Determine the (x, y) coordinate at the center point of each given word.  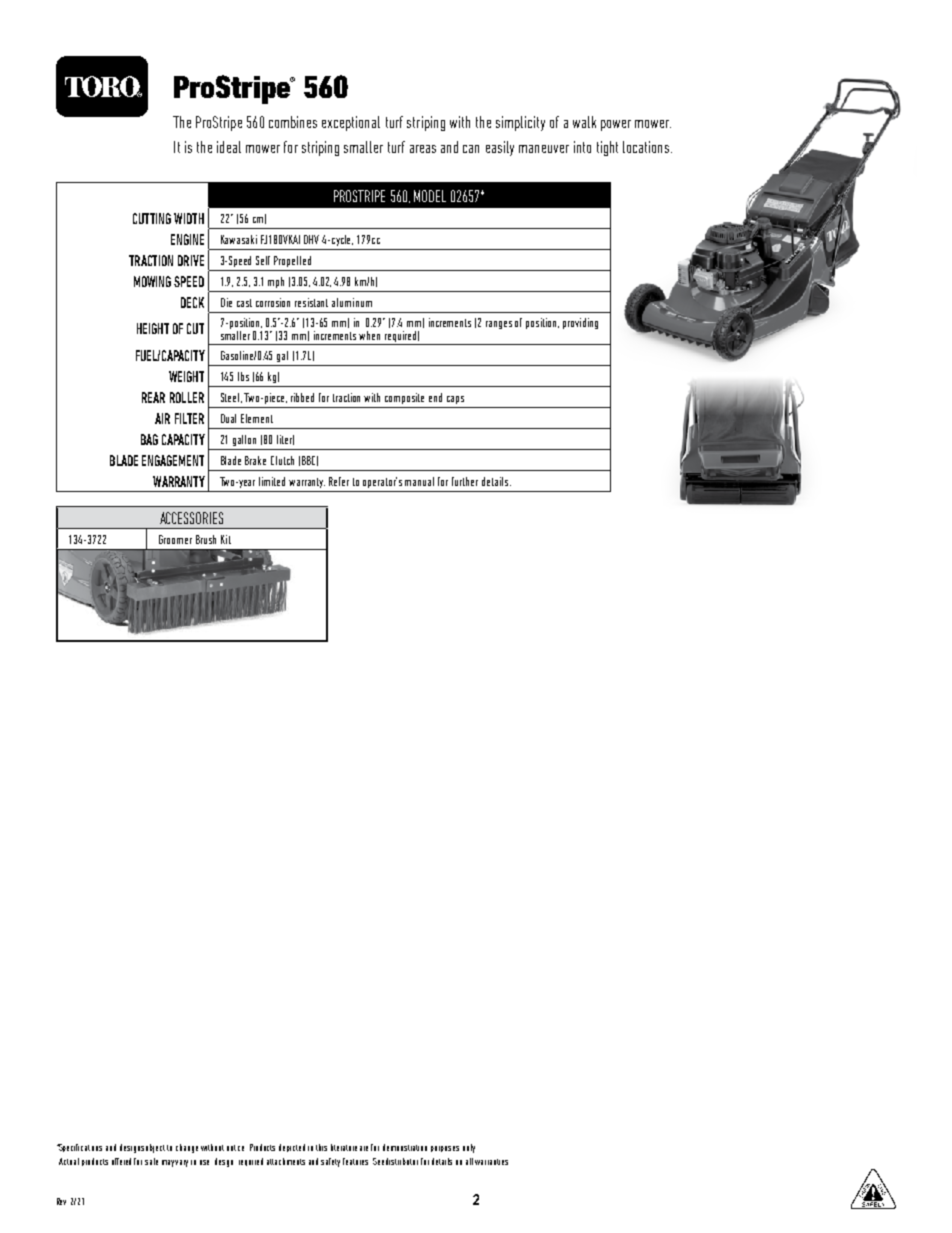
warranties (491, 1162)
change (187, 1148)
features (355, 1161)
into (582, 147)
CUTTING (152, 218)
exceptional (351, 123)
